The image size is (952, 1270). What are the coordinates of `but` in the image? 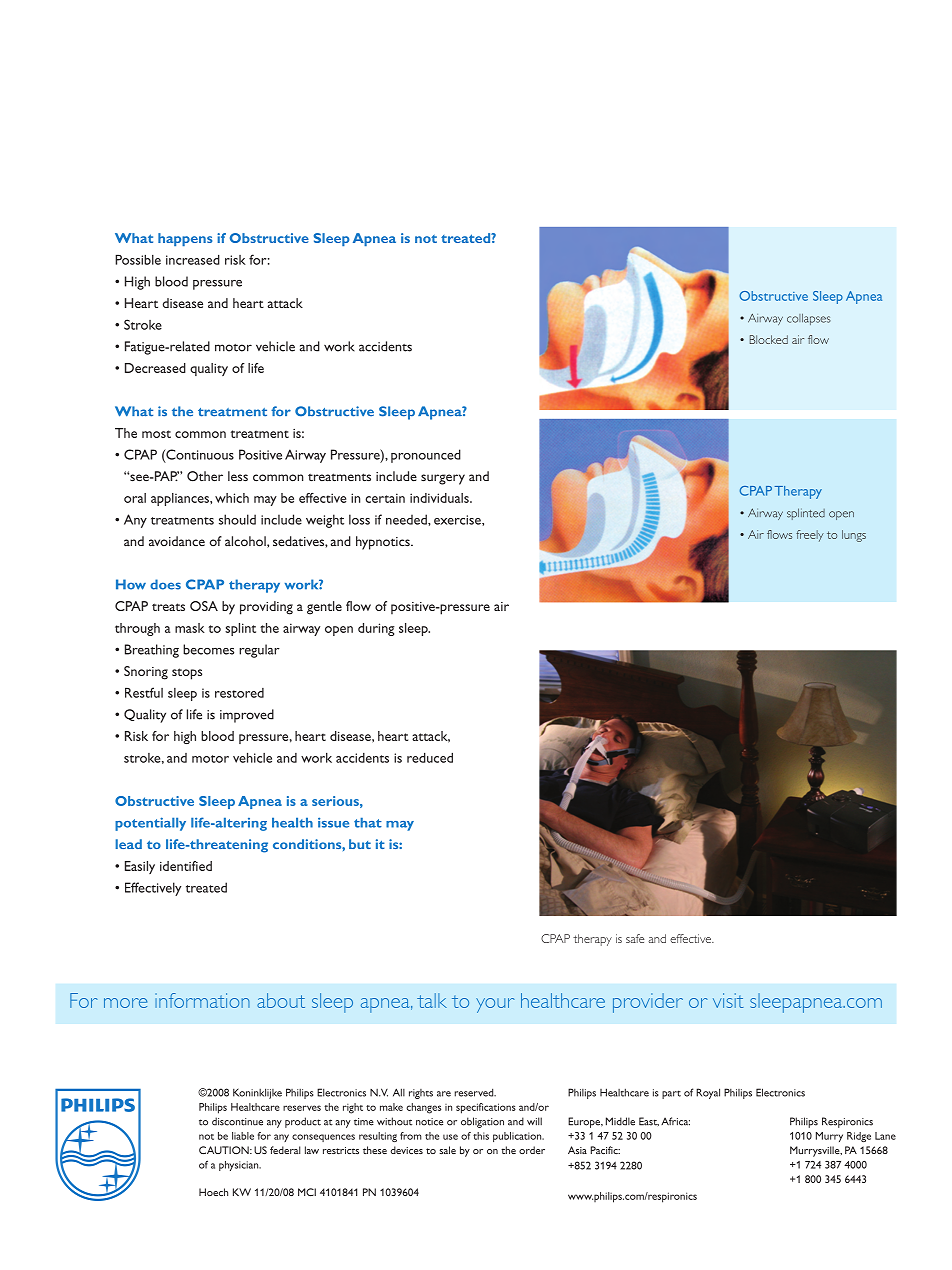 It's located at (360, 844).
